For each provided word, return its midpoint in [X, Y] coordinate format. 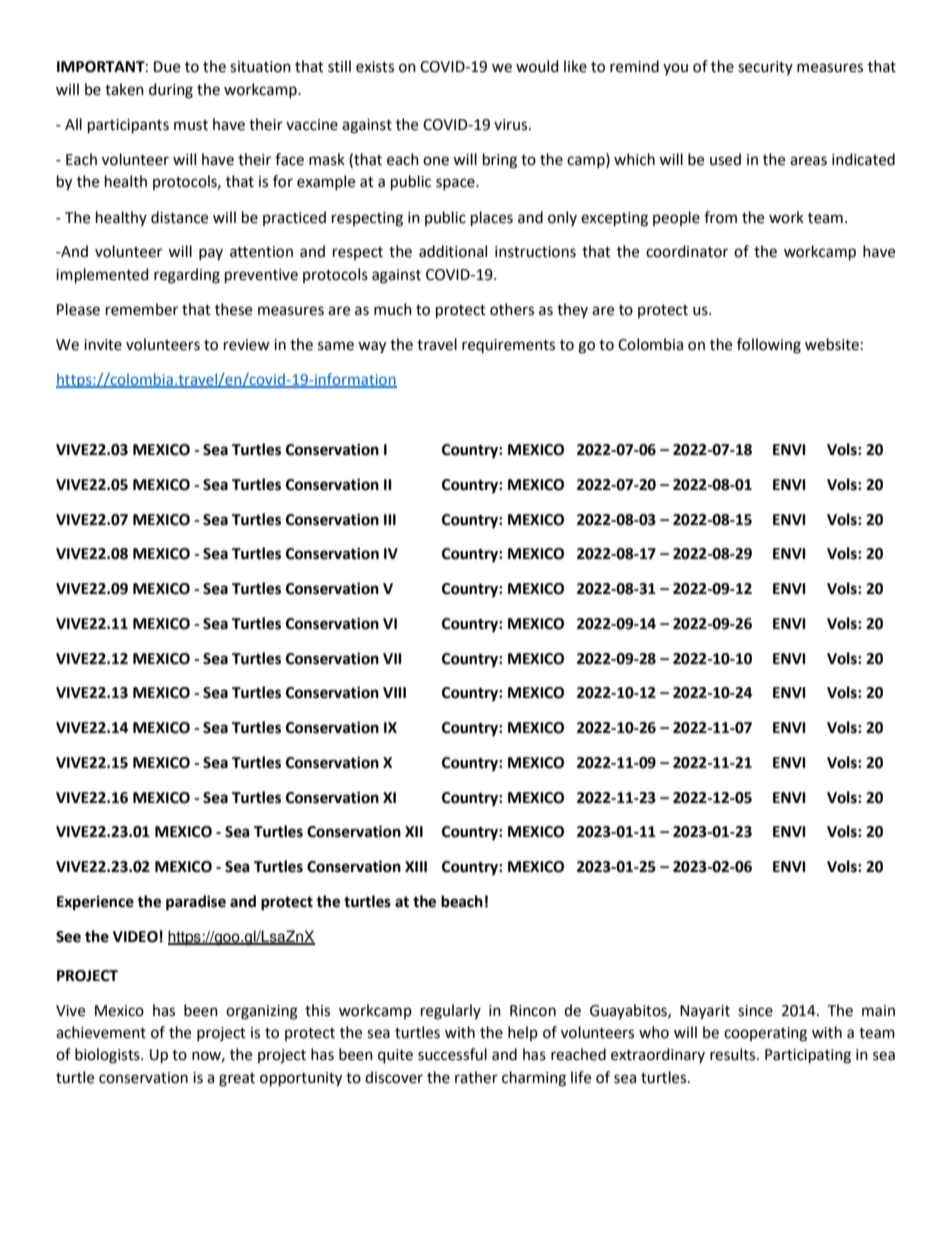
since [755, 1011]
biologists [108, 1056]
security [765, 68]
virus [512, 125]
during [171, 91]
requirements [508, 346]
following [769, 346]
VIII [394, 692]
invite [103, 345]
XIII [416, 866]
